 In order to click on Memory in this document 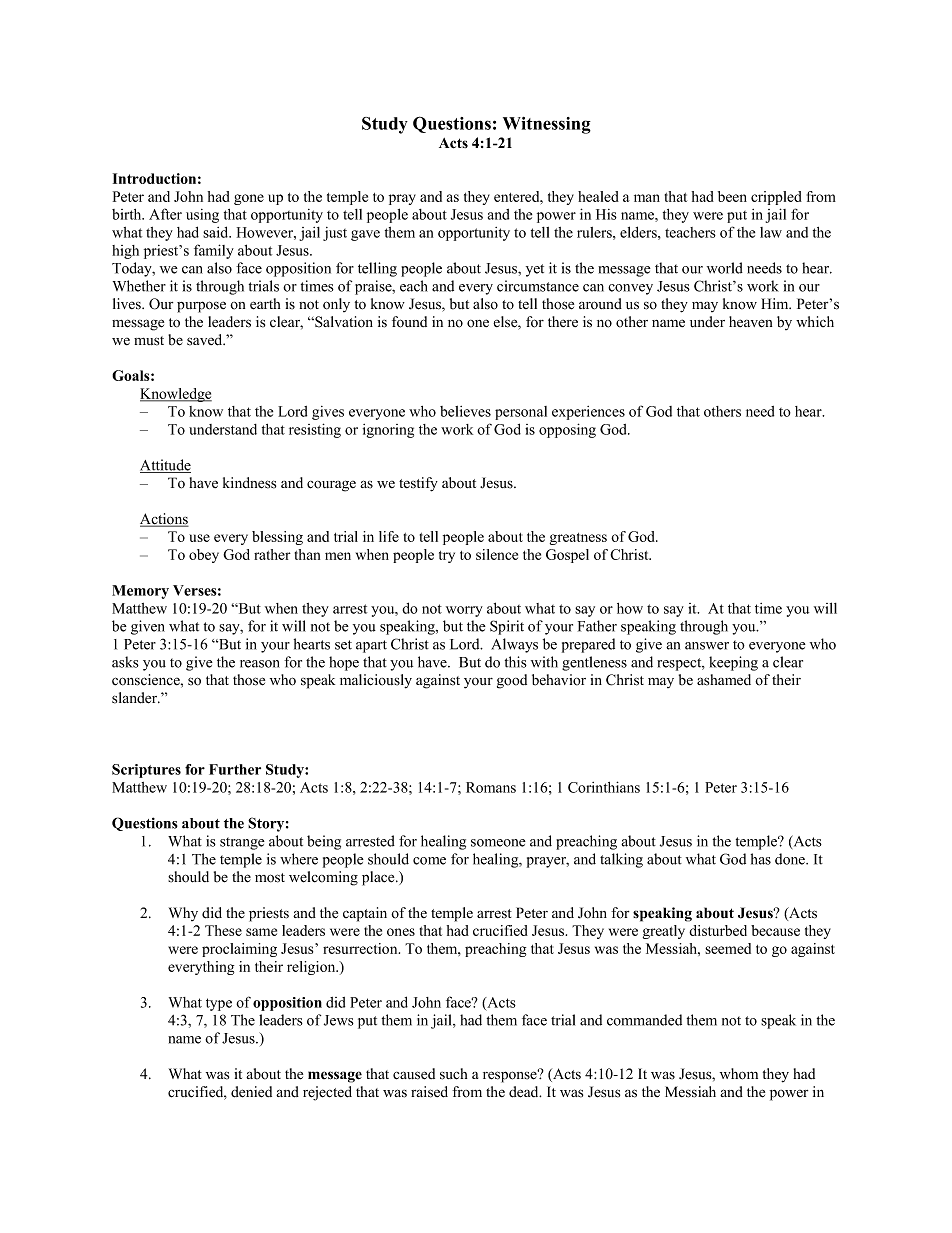, I will do `click(140, 592)`.
